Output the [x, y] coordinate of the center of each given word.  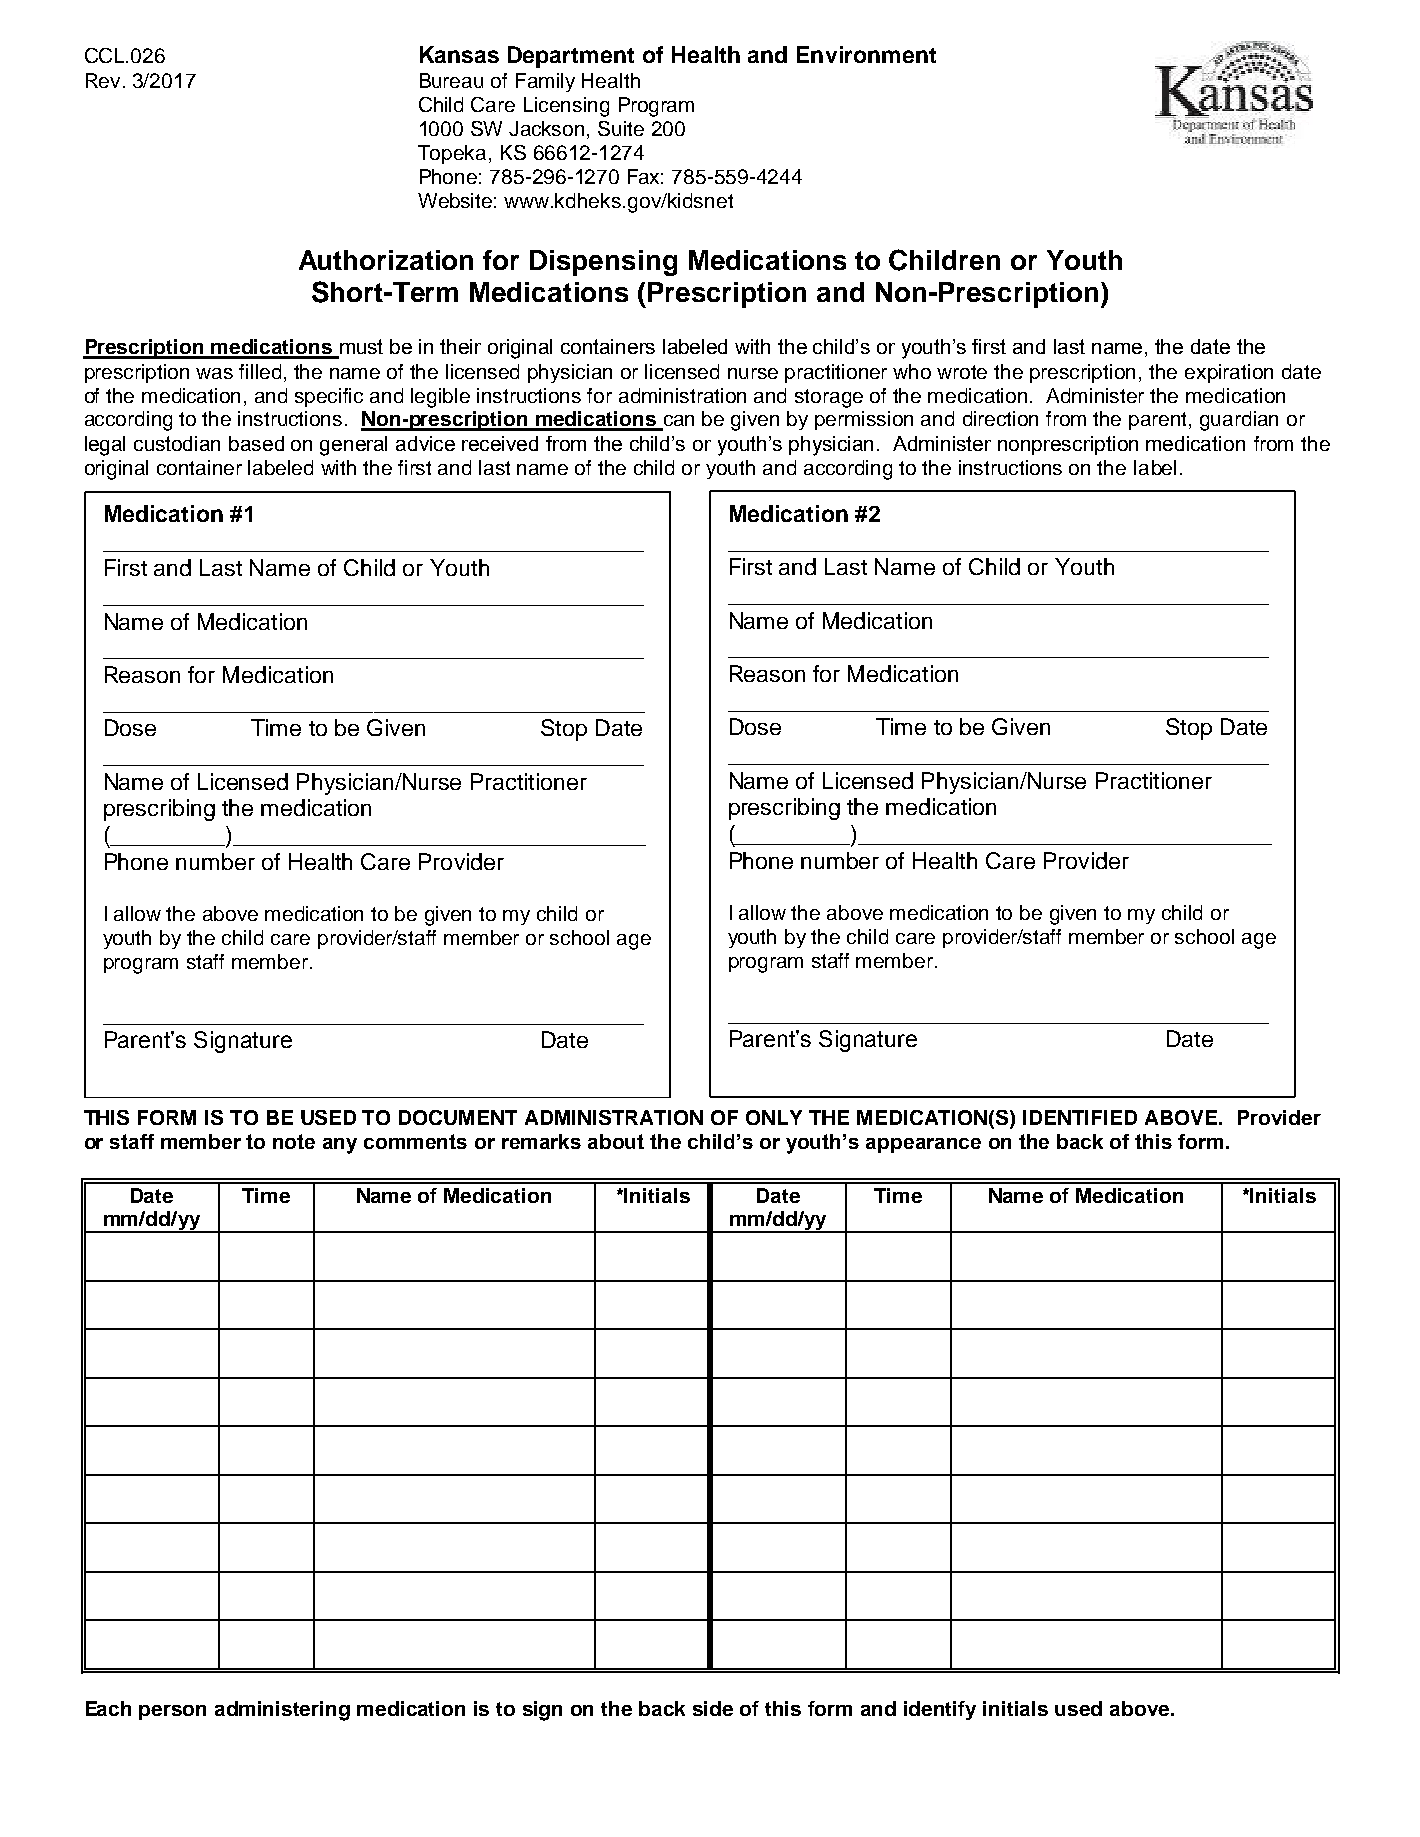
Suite [621, 128]
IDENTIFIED [1080, 1117]
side [713, 1708]
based [256, 443]
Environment [866, 54]
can [677, 422]
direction [1000, 418]
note [294, 1141]
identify [940, 1710]
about [616, 1141]
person [172, 1712]
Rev [103, 80]
